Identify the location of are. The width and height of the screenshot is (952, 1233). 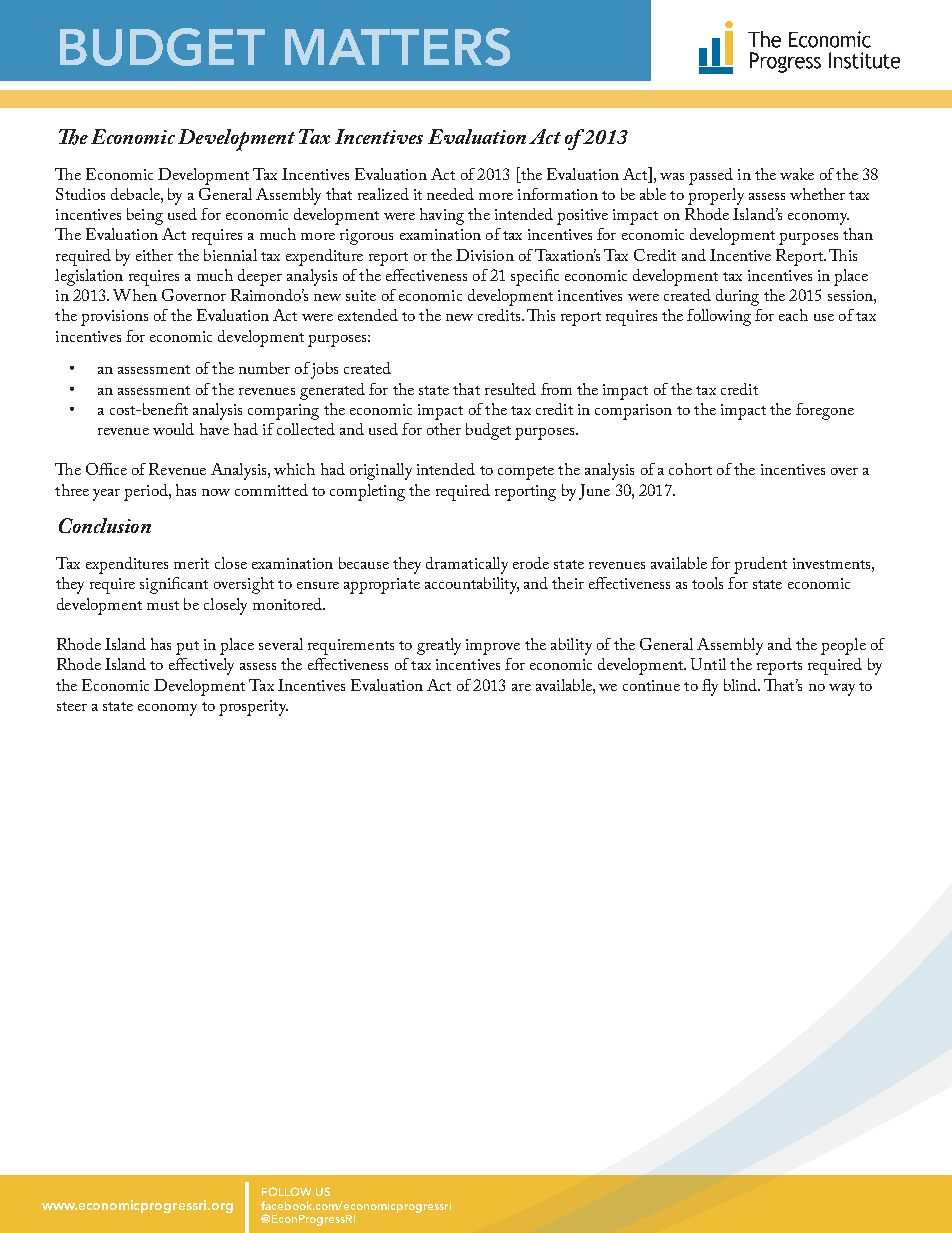
(521, 687).
